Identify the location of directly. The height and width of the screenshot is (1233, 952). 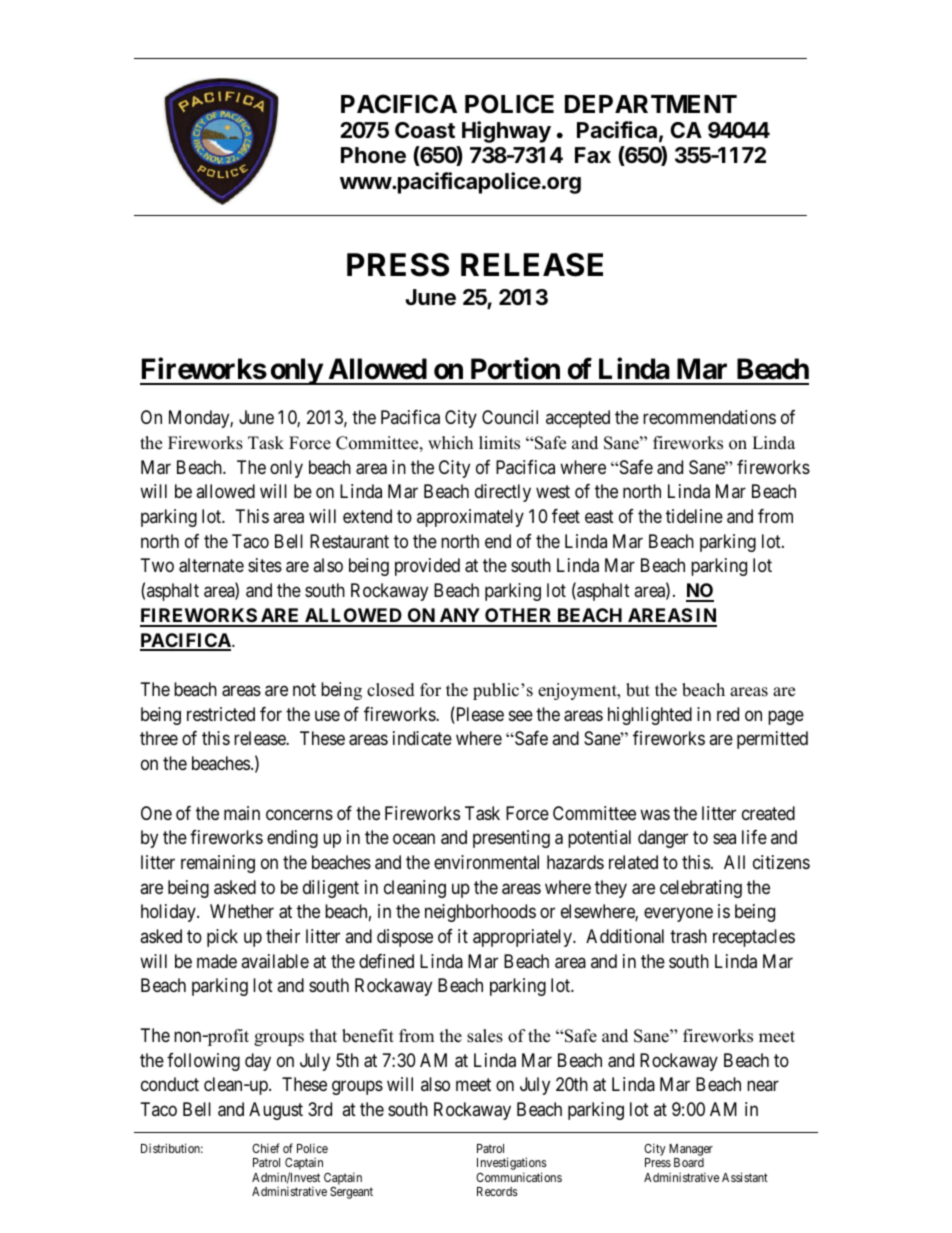
(503, 493).
